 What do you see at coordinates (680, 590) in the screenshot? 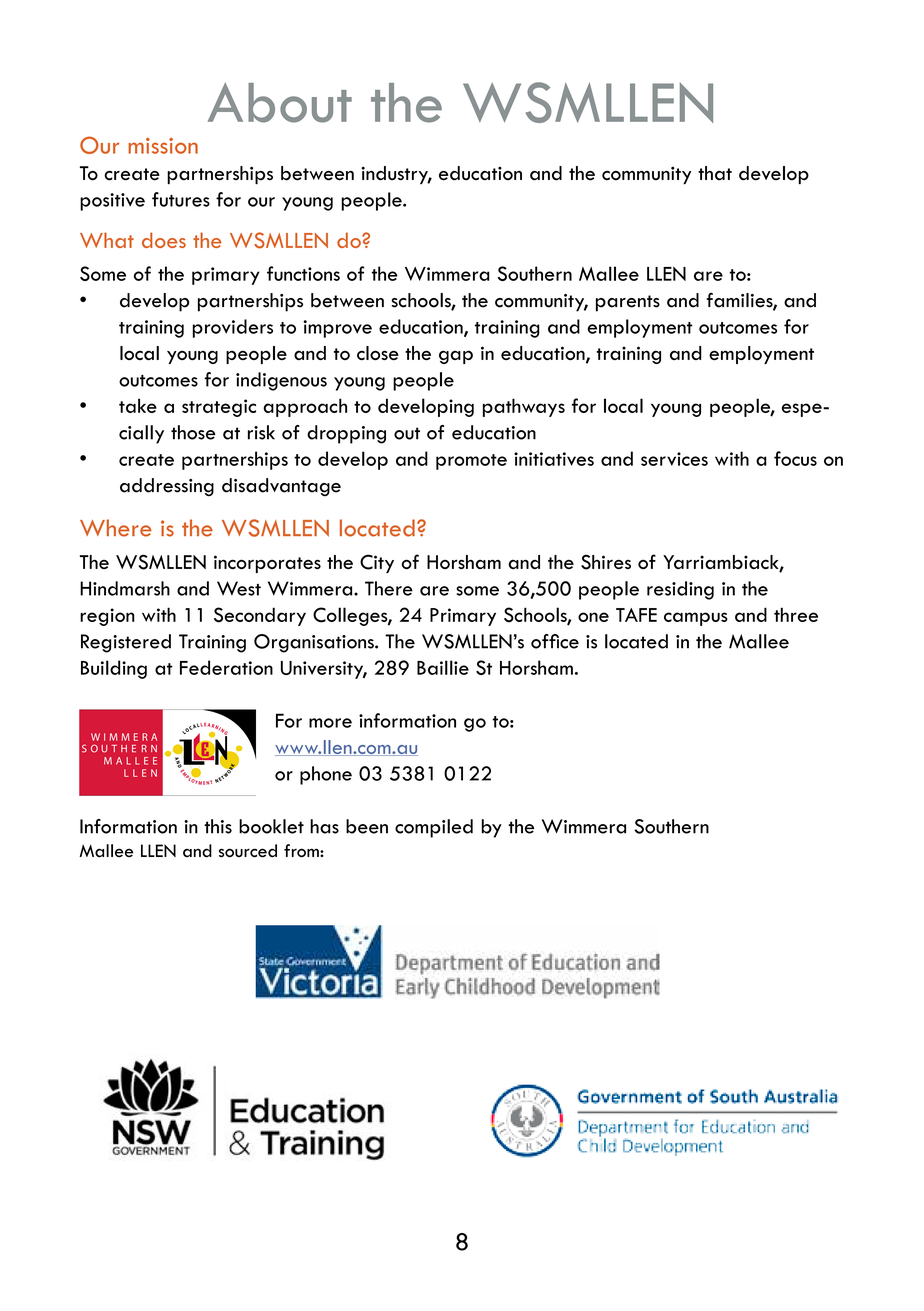
I see `residing` at bounding box center [680, 590].
